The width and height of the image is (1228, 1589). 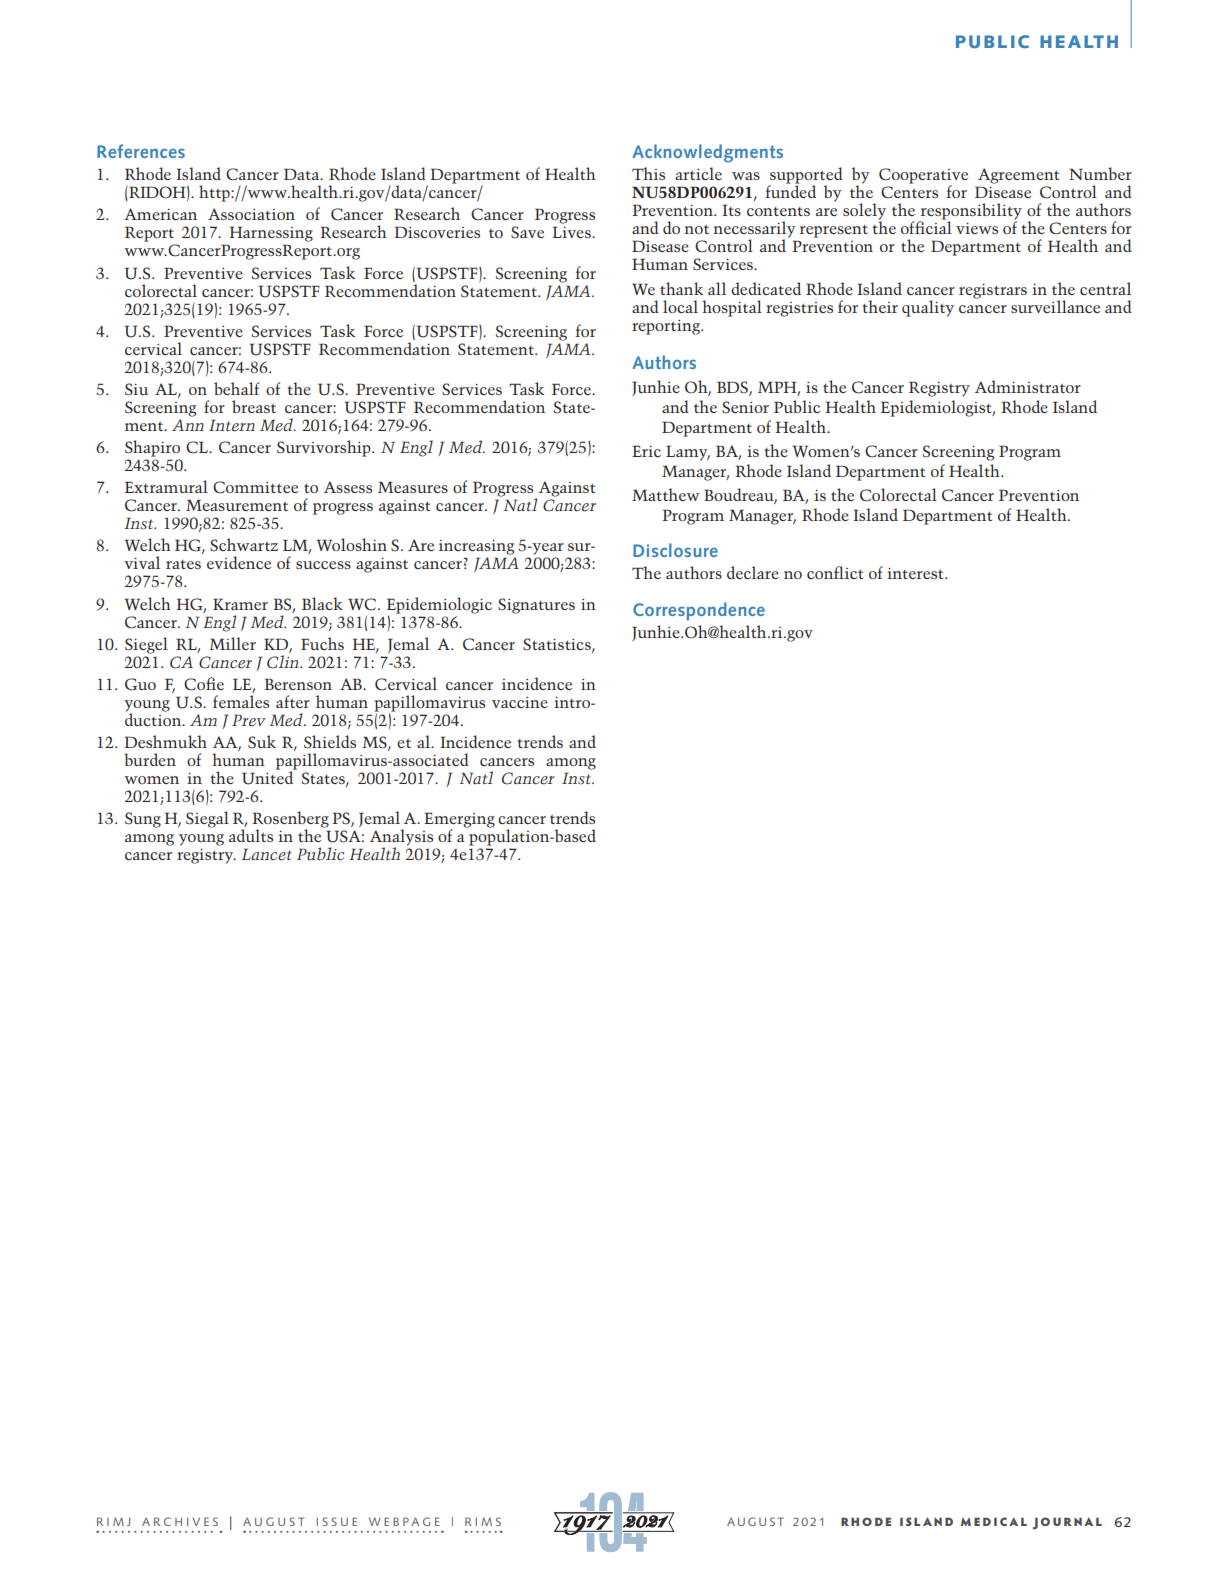 I want to click on This, so click(x=648, y=173).
